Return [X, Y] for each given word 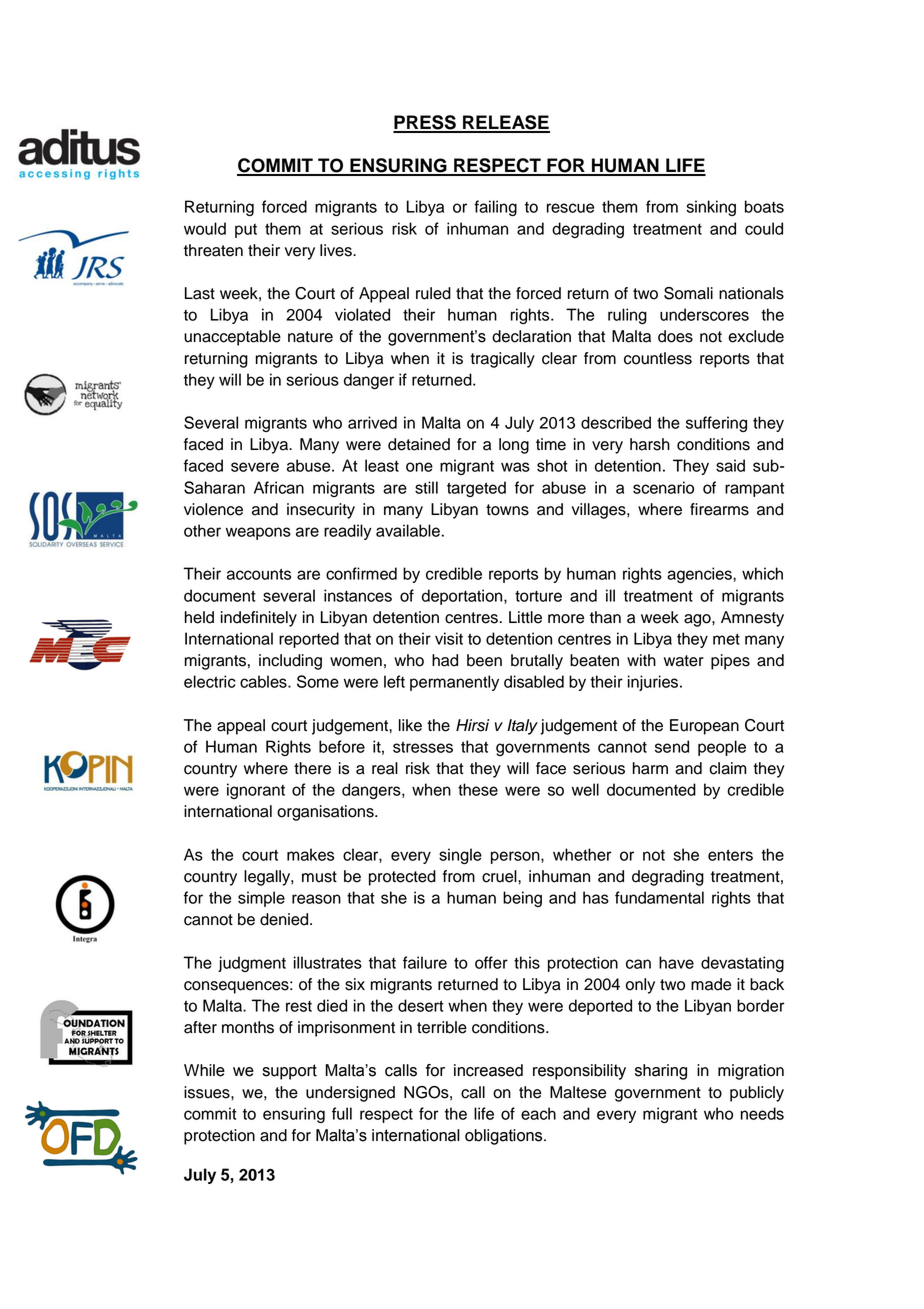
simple [261, 899]
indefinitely [259, 619]
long [514, 446]
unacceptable [232, 338]
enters [730, 855]
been [484, 660]
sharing [661, 1072]
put [246, 231]
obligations [505, 1137]
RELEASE [505, 123]
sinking [711, 208]
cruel [500, 876]
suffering [716, 424]
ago [698, 620]
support [290, 1072]
